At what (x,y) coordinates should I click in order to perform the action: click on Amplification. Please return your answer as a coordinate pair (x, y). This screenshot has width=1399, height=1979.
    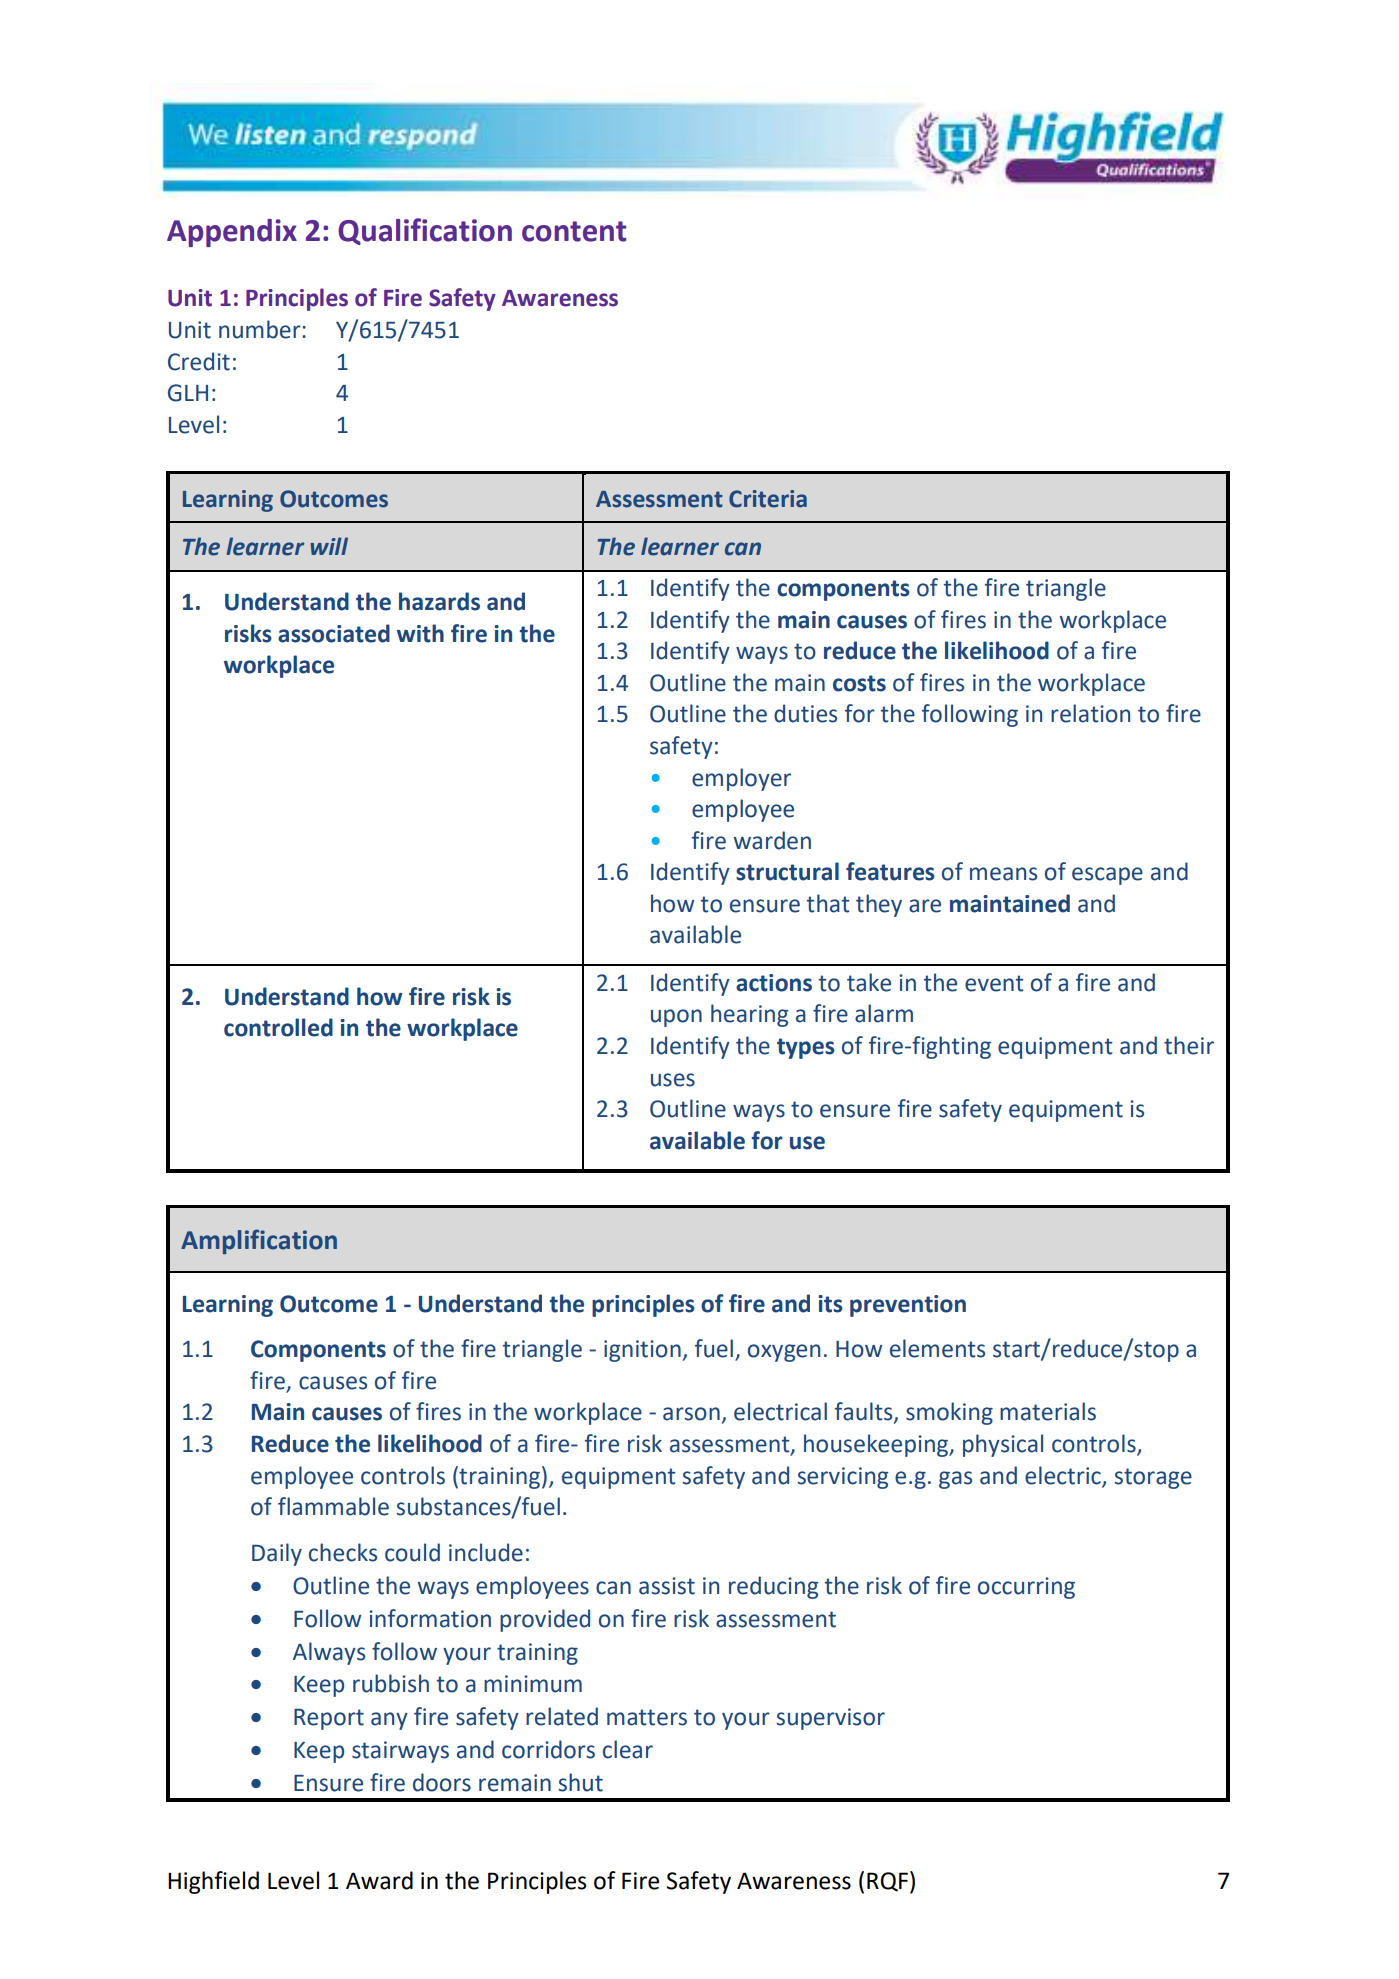
    Looking at the image, I should click on (259, 1241).
